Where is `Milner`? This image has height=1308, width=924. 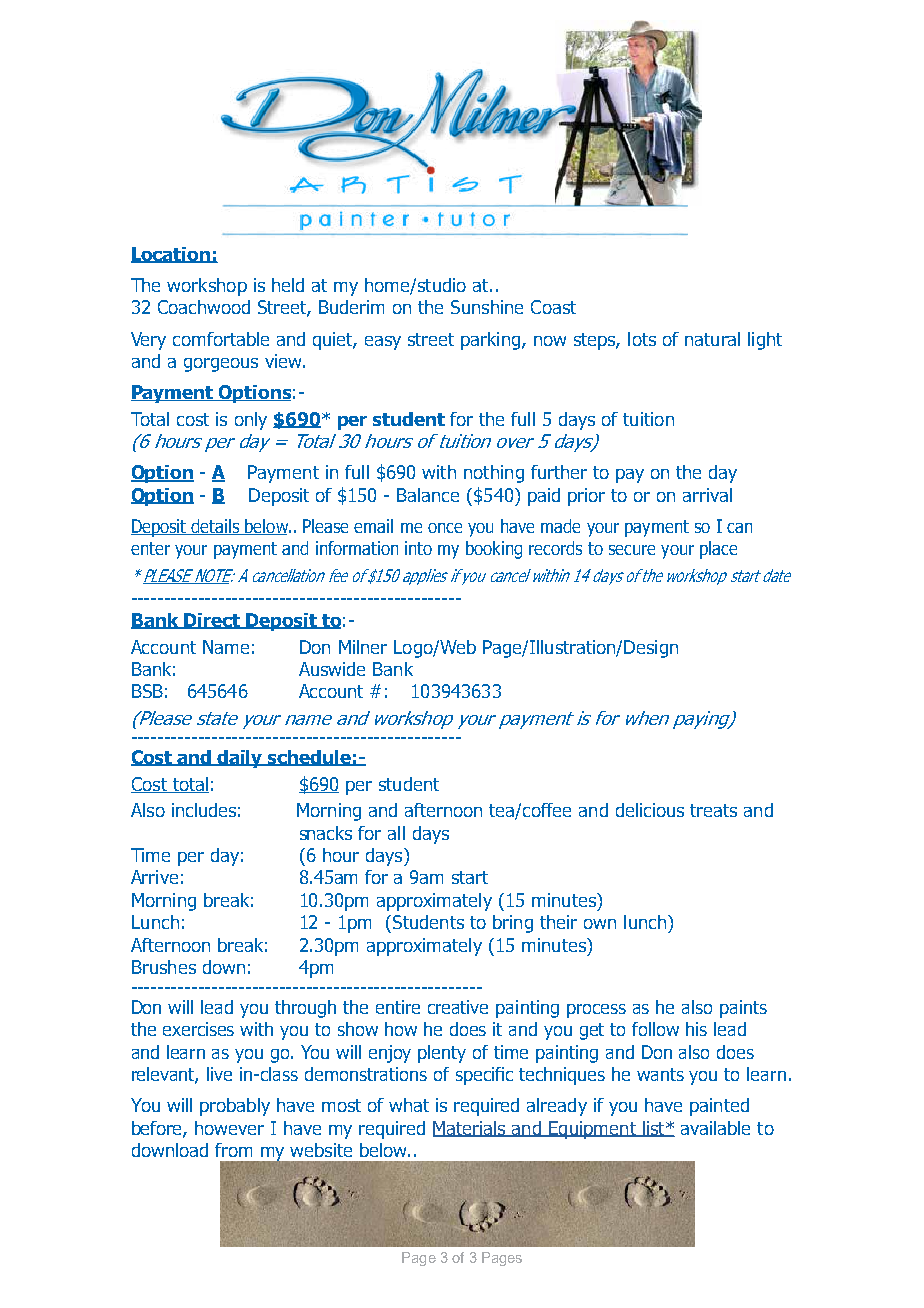 Milner is located at coordinates (363, 647).
